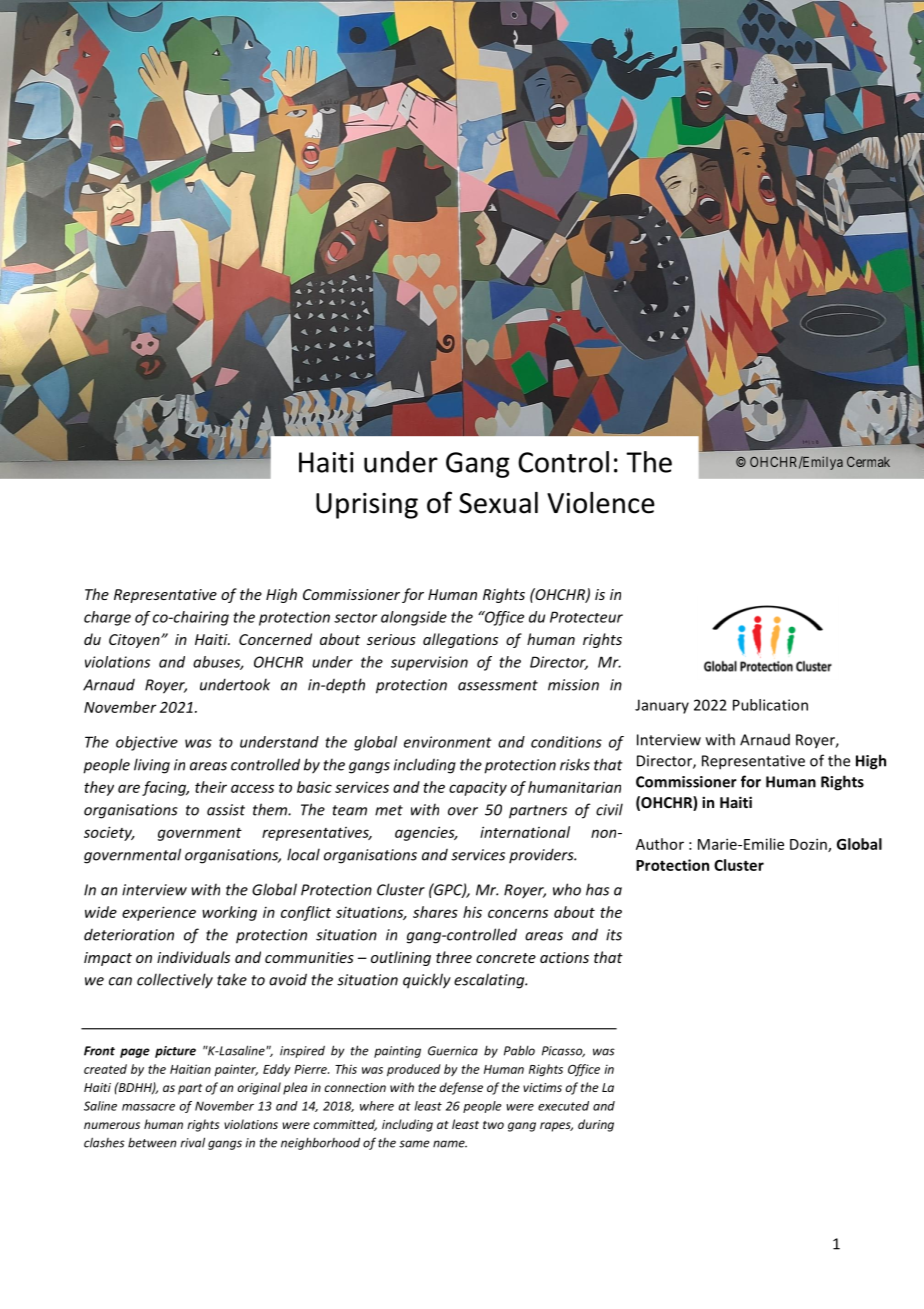  What do you see at coordinates (192, 1142) in the screenshot?
I see `rival` at bounding box center [192, 1142].
